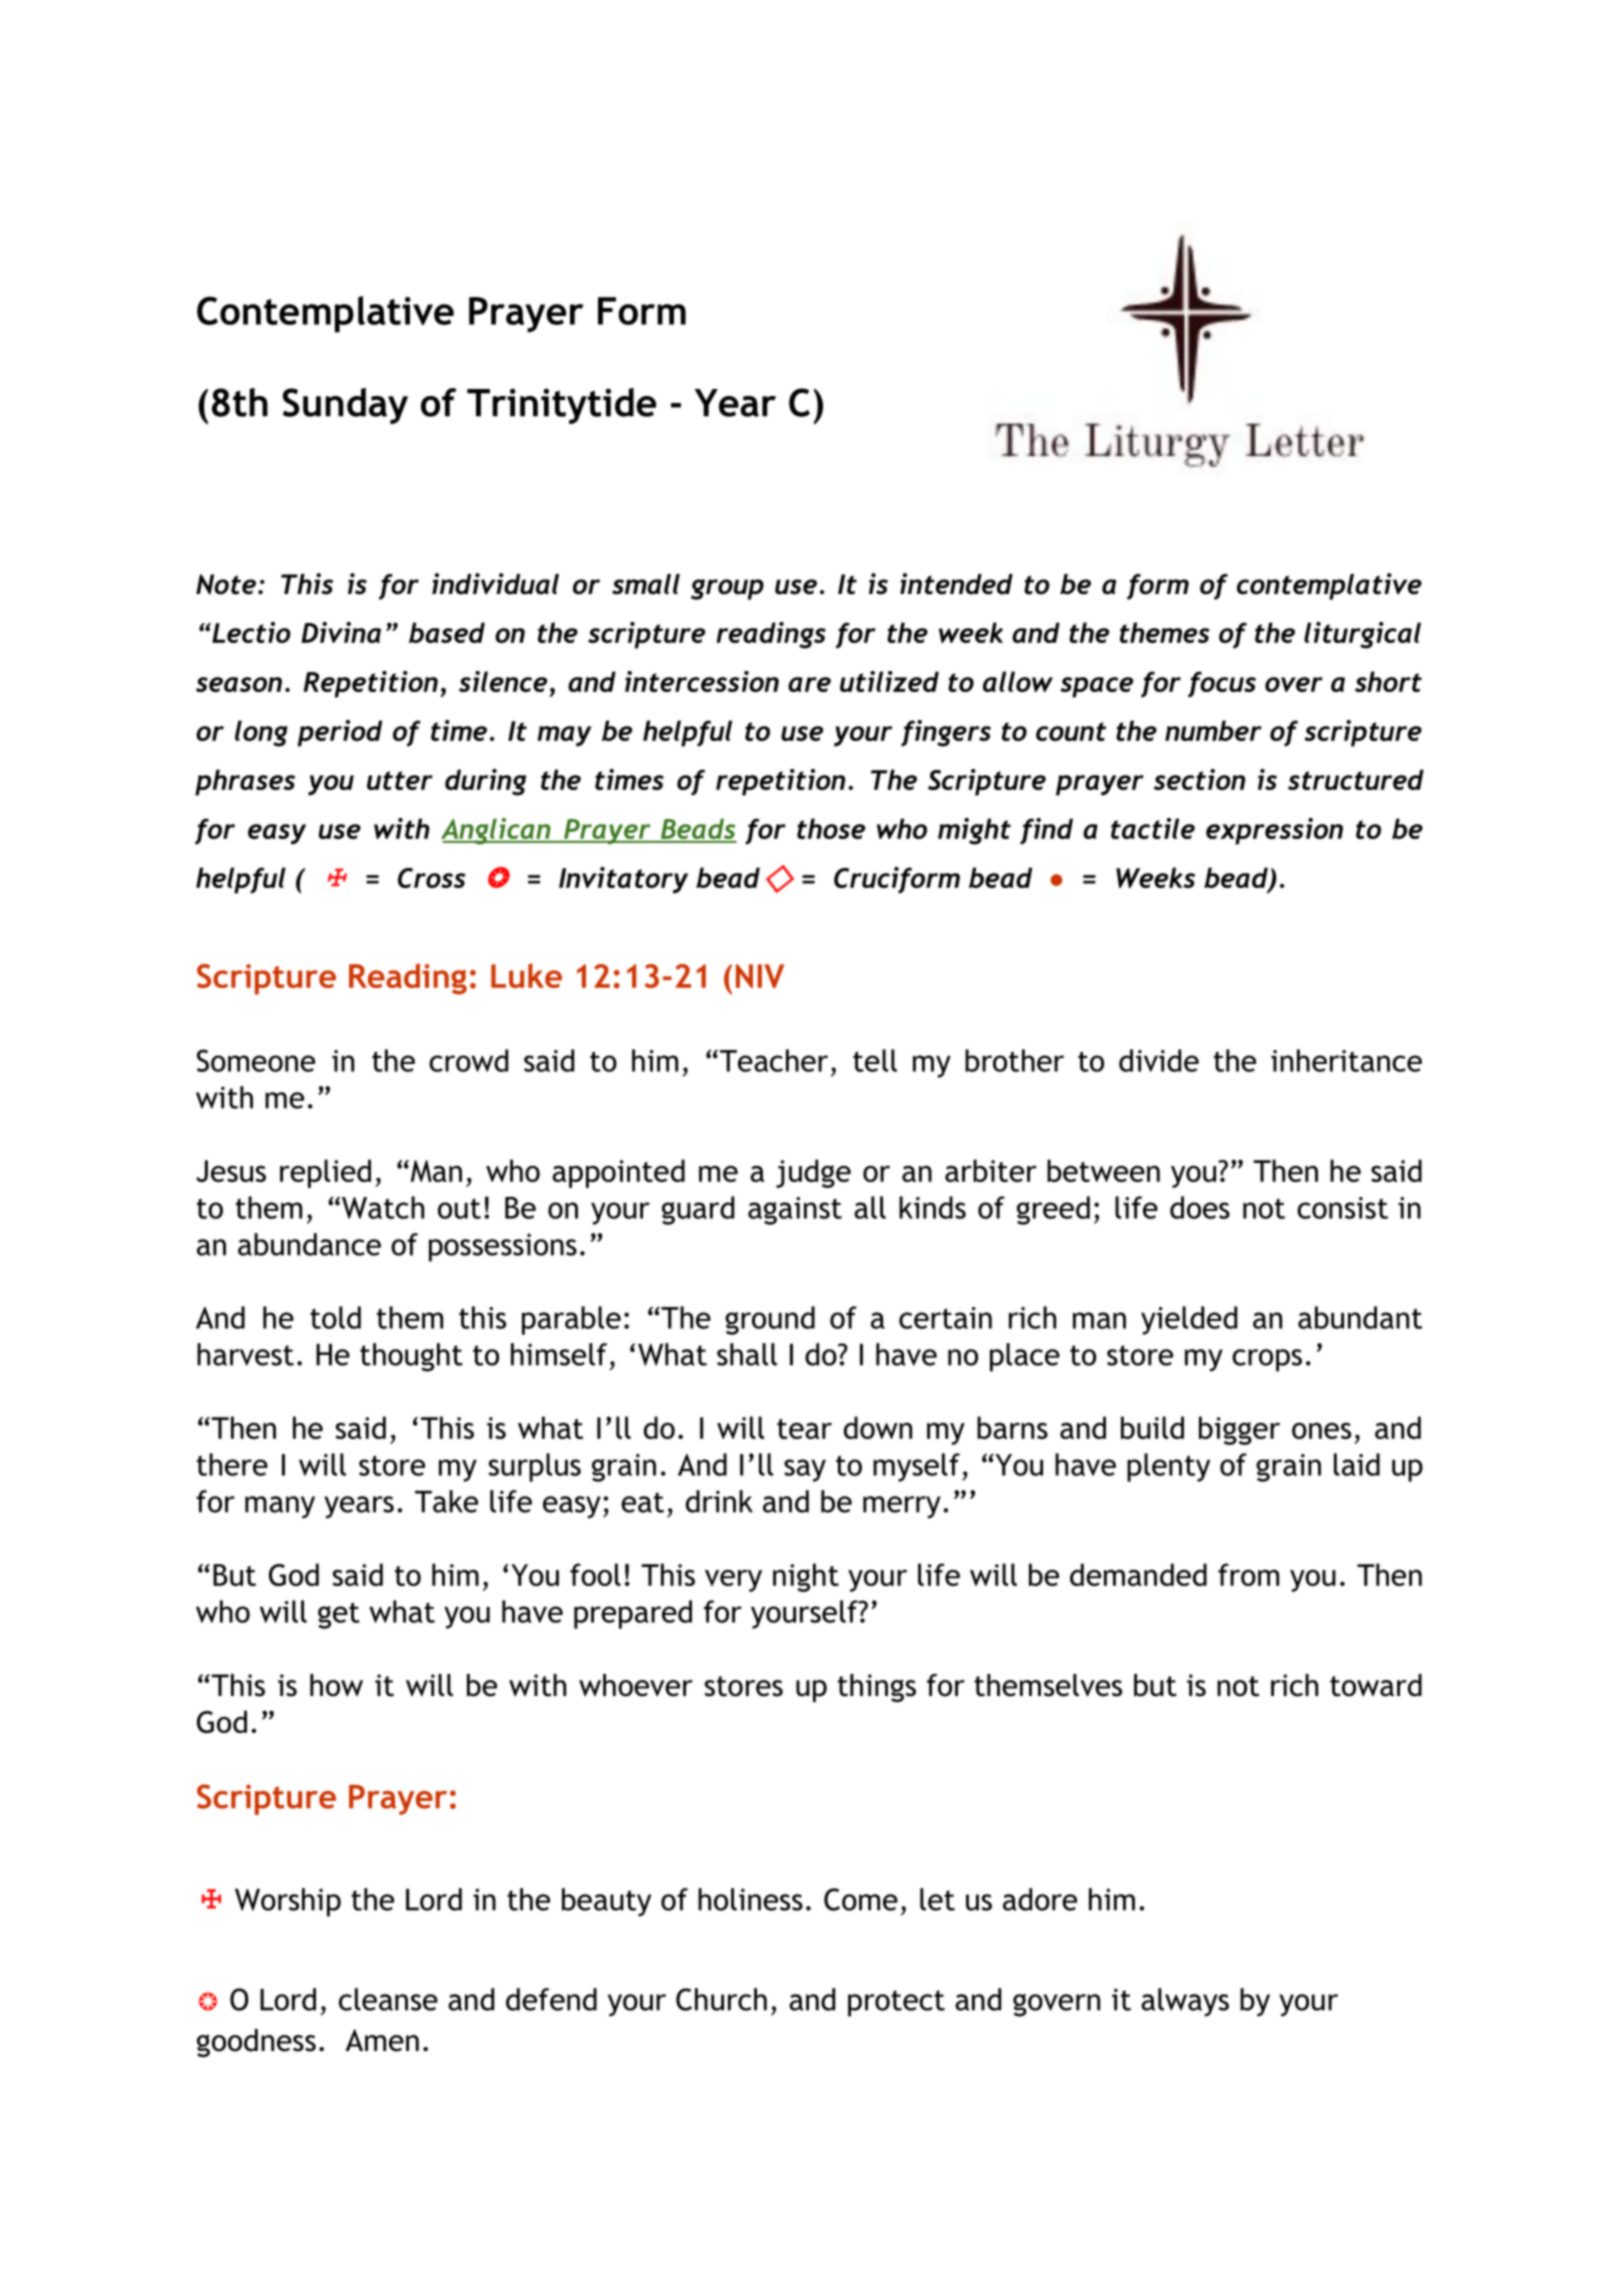 This screenshot has width=1620, height=2292. Describe the element at coordinates (345, 406) in the screenshot. I see `Sunday` at that location.
